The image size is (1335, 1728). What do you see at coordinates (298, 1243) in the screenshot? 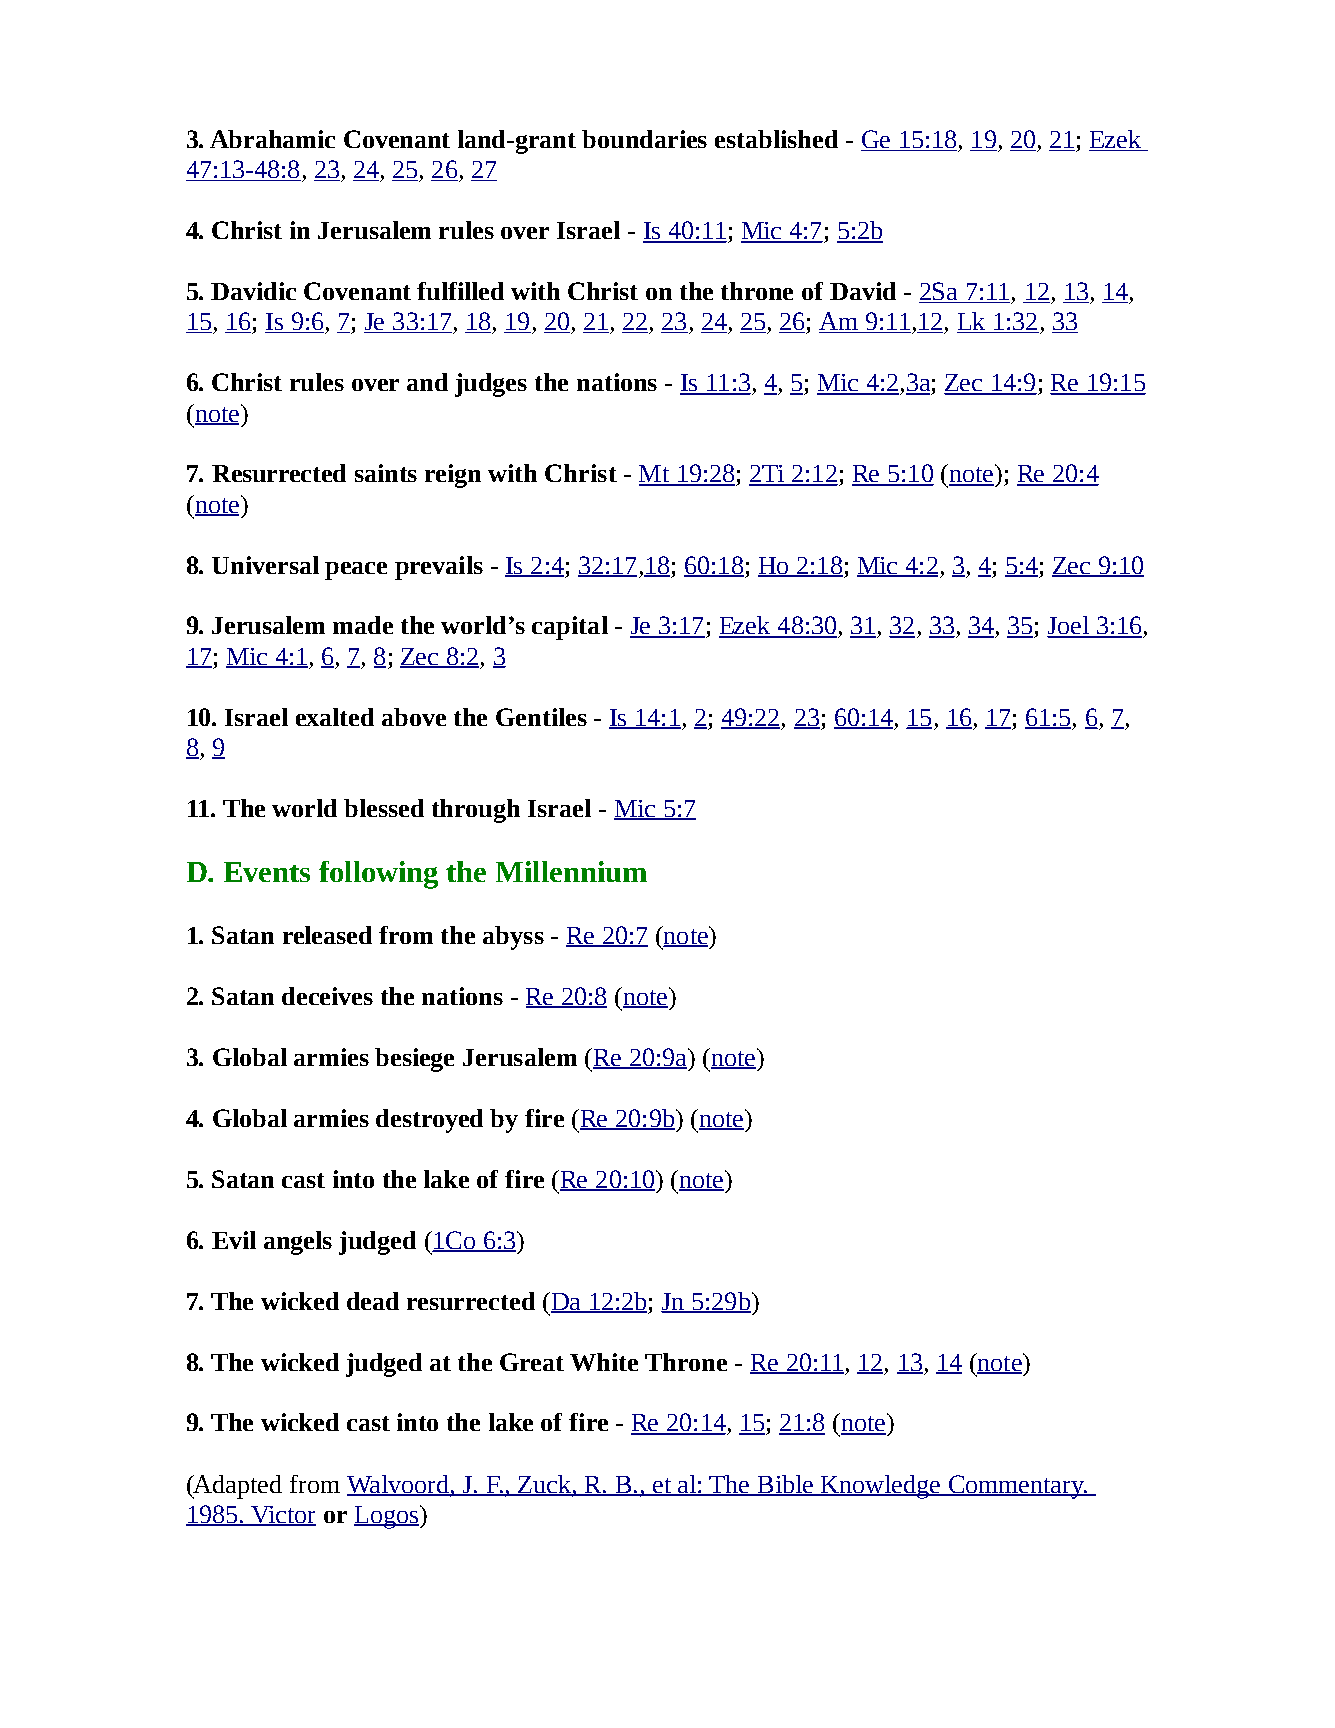
I see `angels` at bounding box center [298, 1243].
